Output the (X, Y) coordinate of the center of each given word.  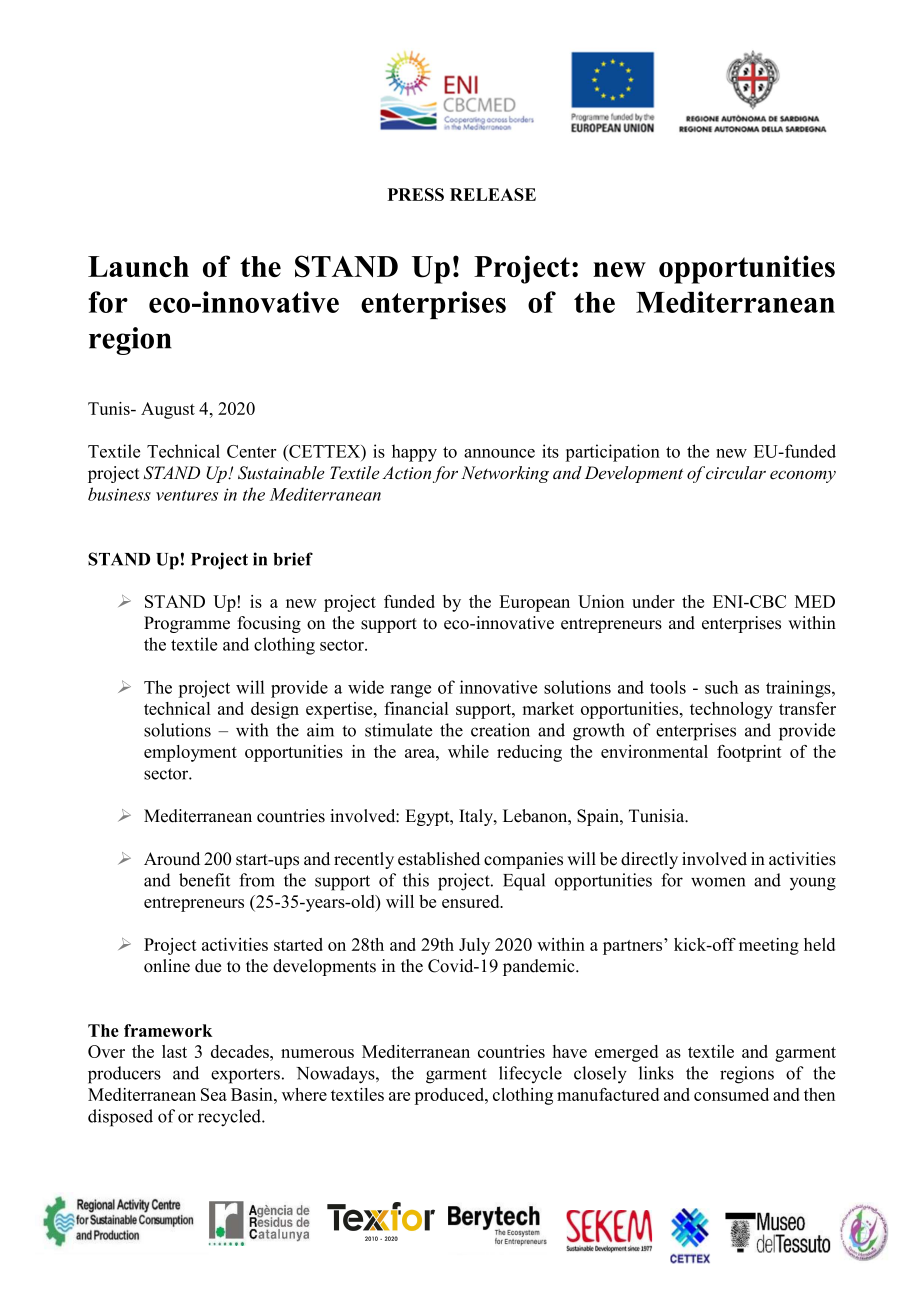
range (411, 691)
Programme (187, 624)
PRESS (416, 194)
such (721, 687)
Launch (138, 266)
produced (450, 1096)
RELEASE (493, 194)
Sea (214, 1094)
